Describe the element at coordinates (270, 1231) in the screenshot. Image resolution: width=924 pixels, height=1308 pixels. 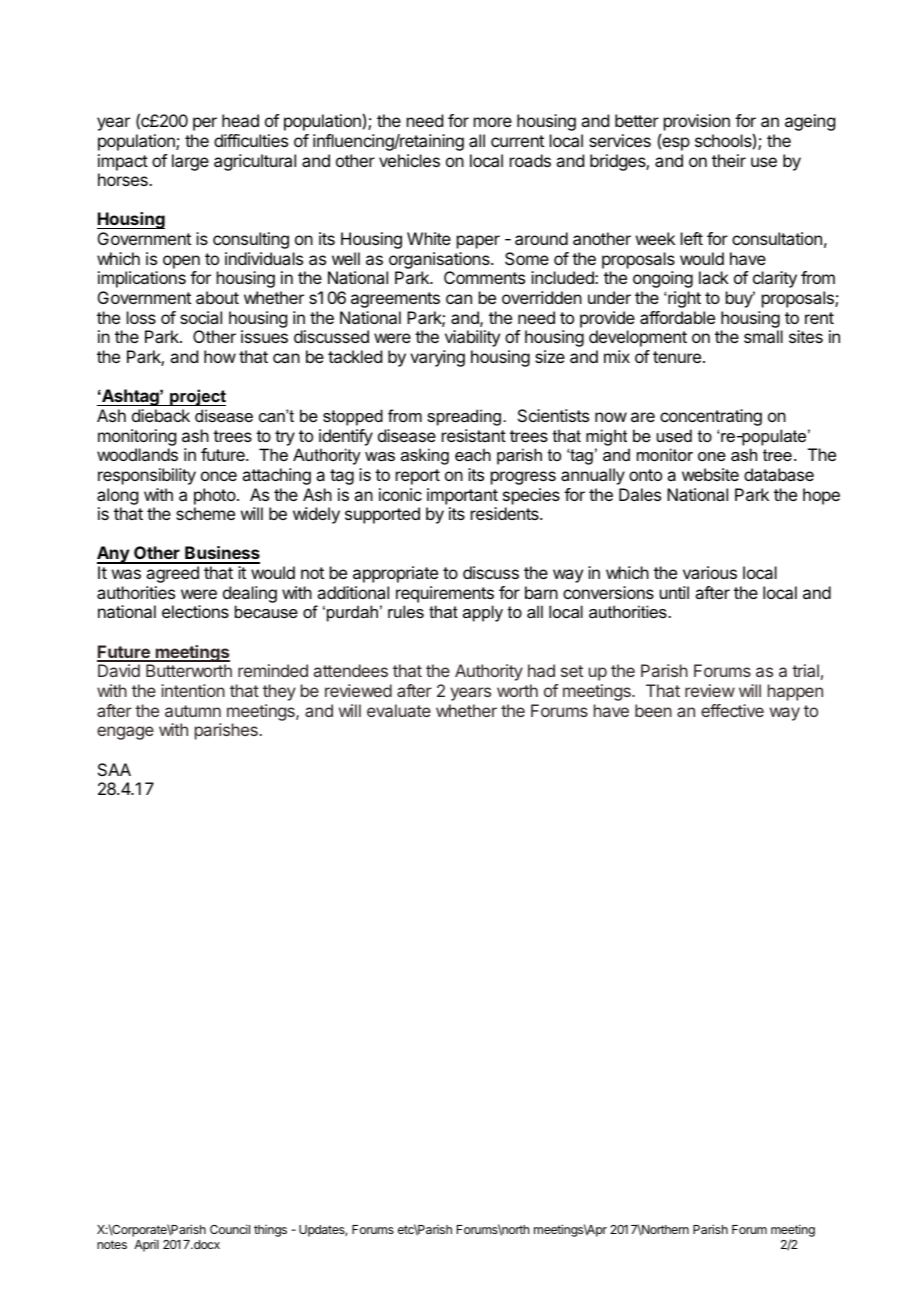
I see `things` at that location.
